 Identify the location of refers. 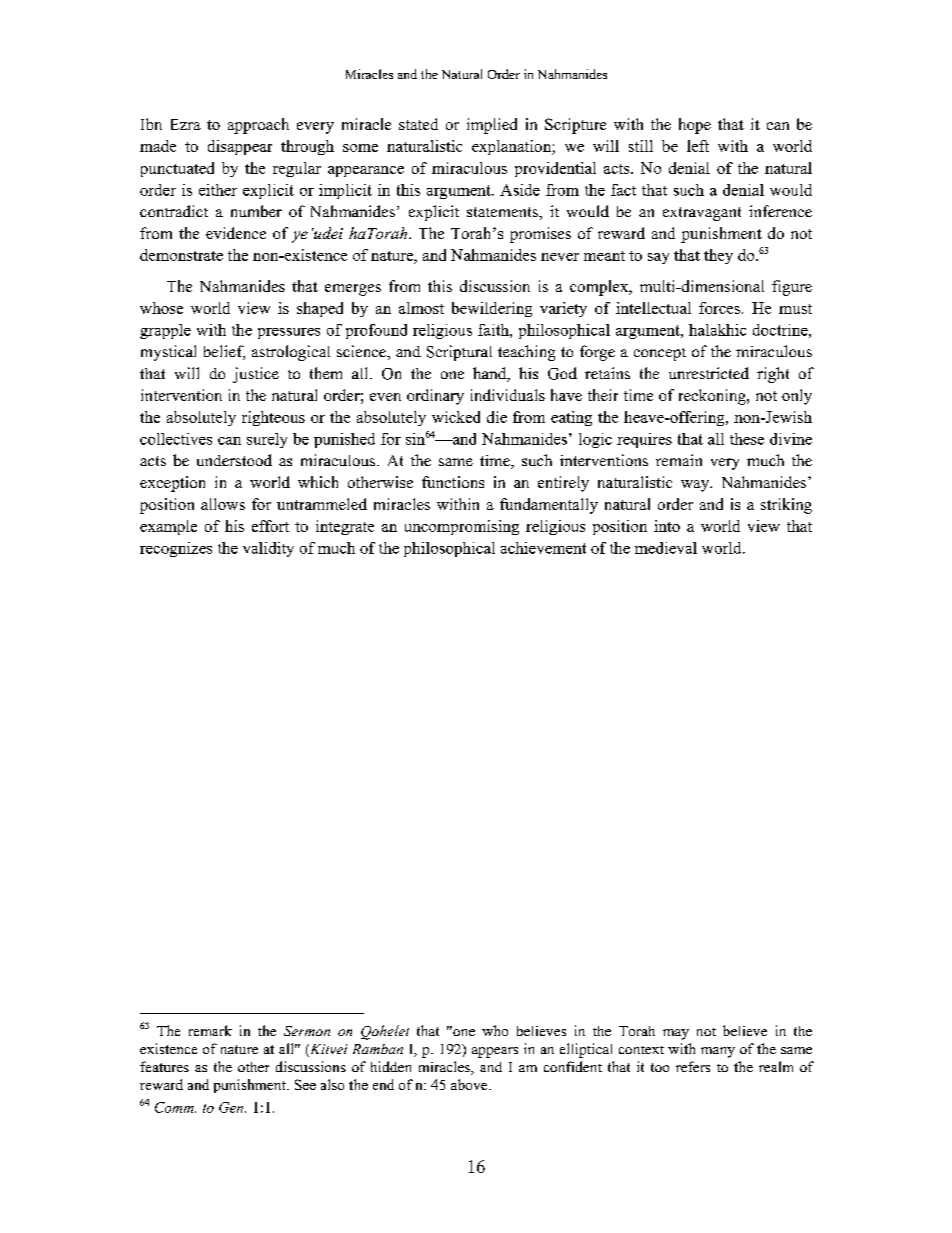
(693, 1066).
